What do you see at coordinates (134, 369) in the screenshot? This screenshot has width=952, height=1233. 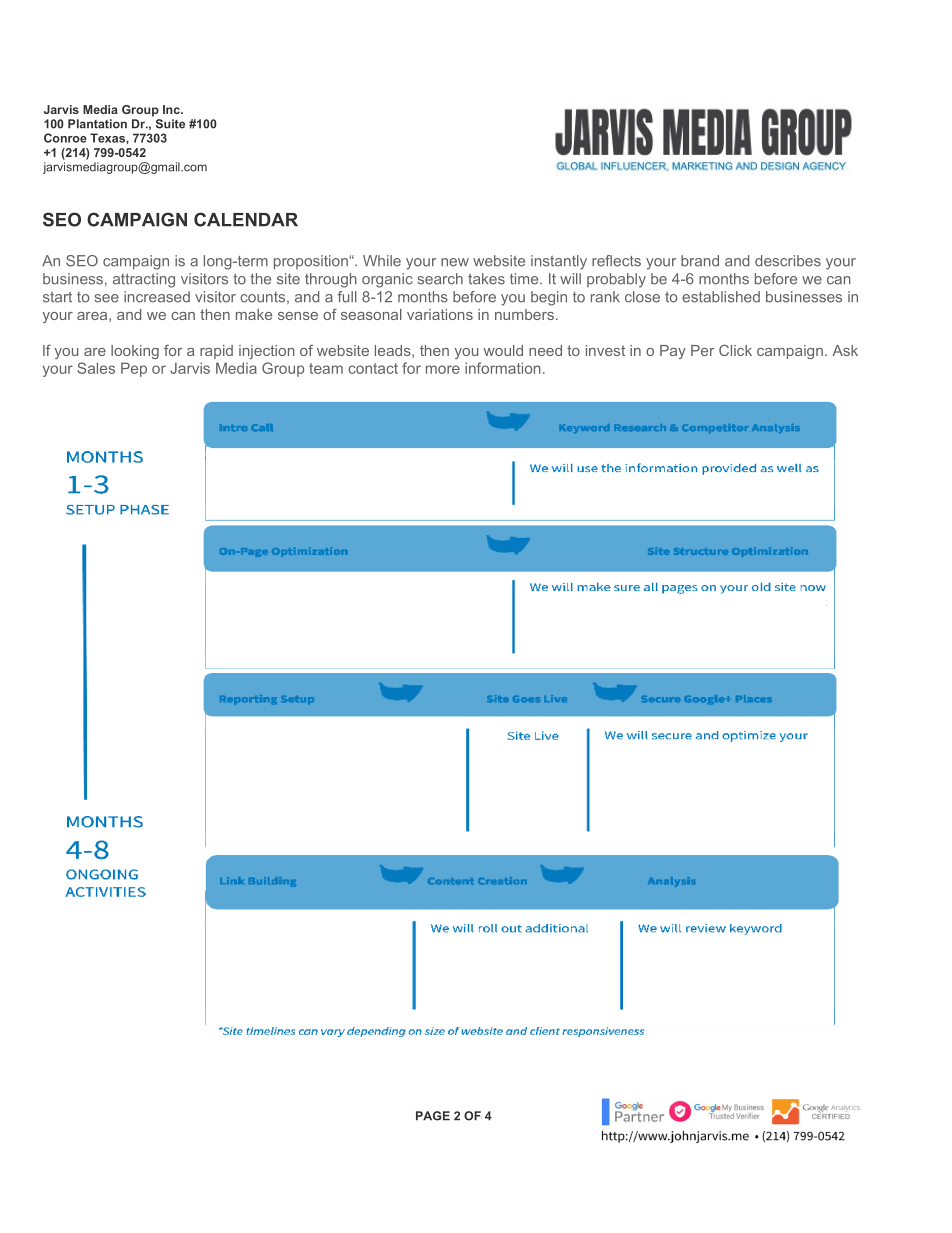 I see `Pep` at bounding box center [134, 369].
